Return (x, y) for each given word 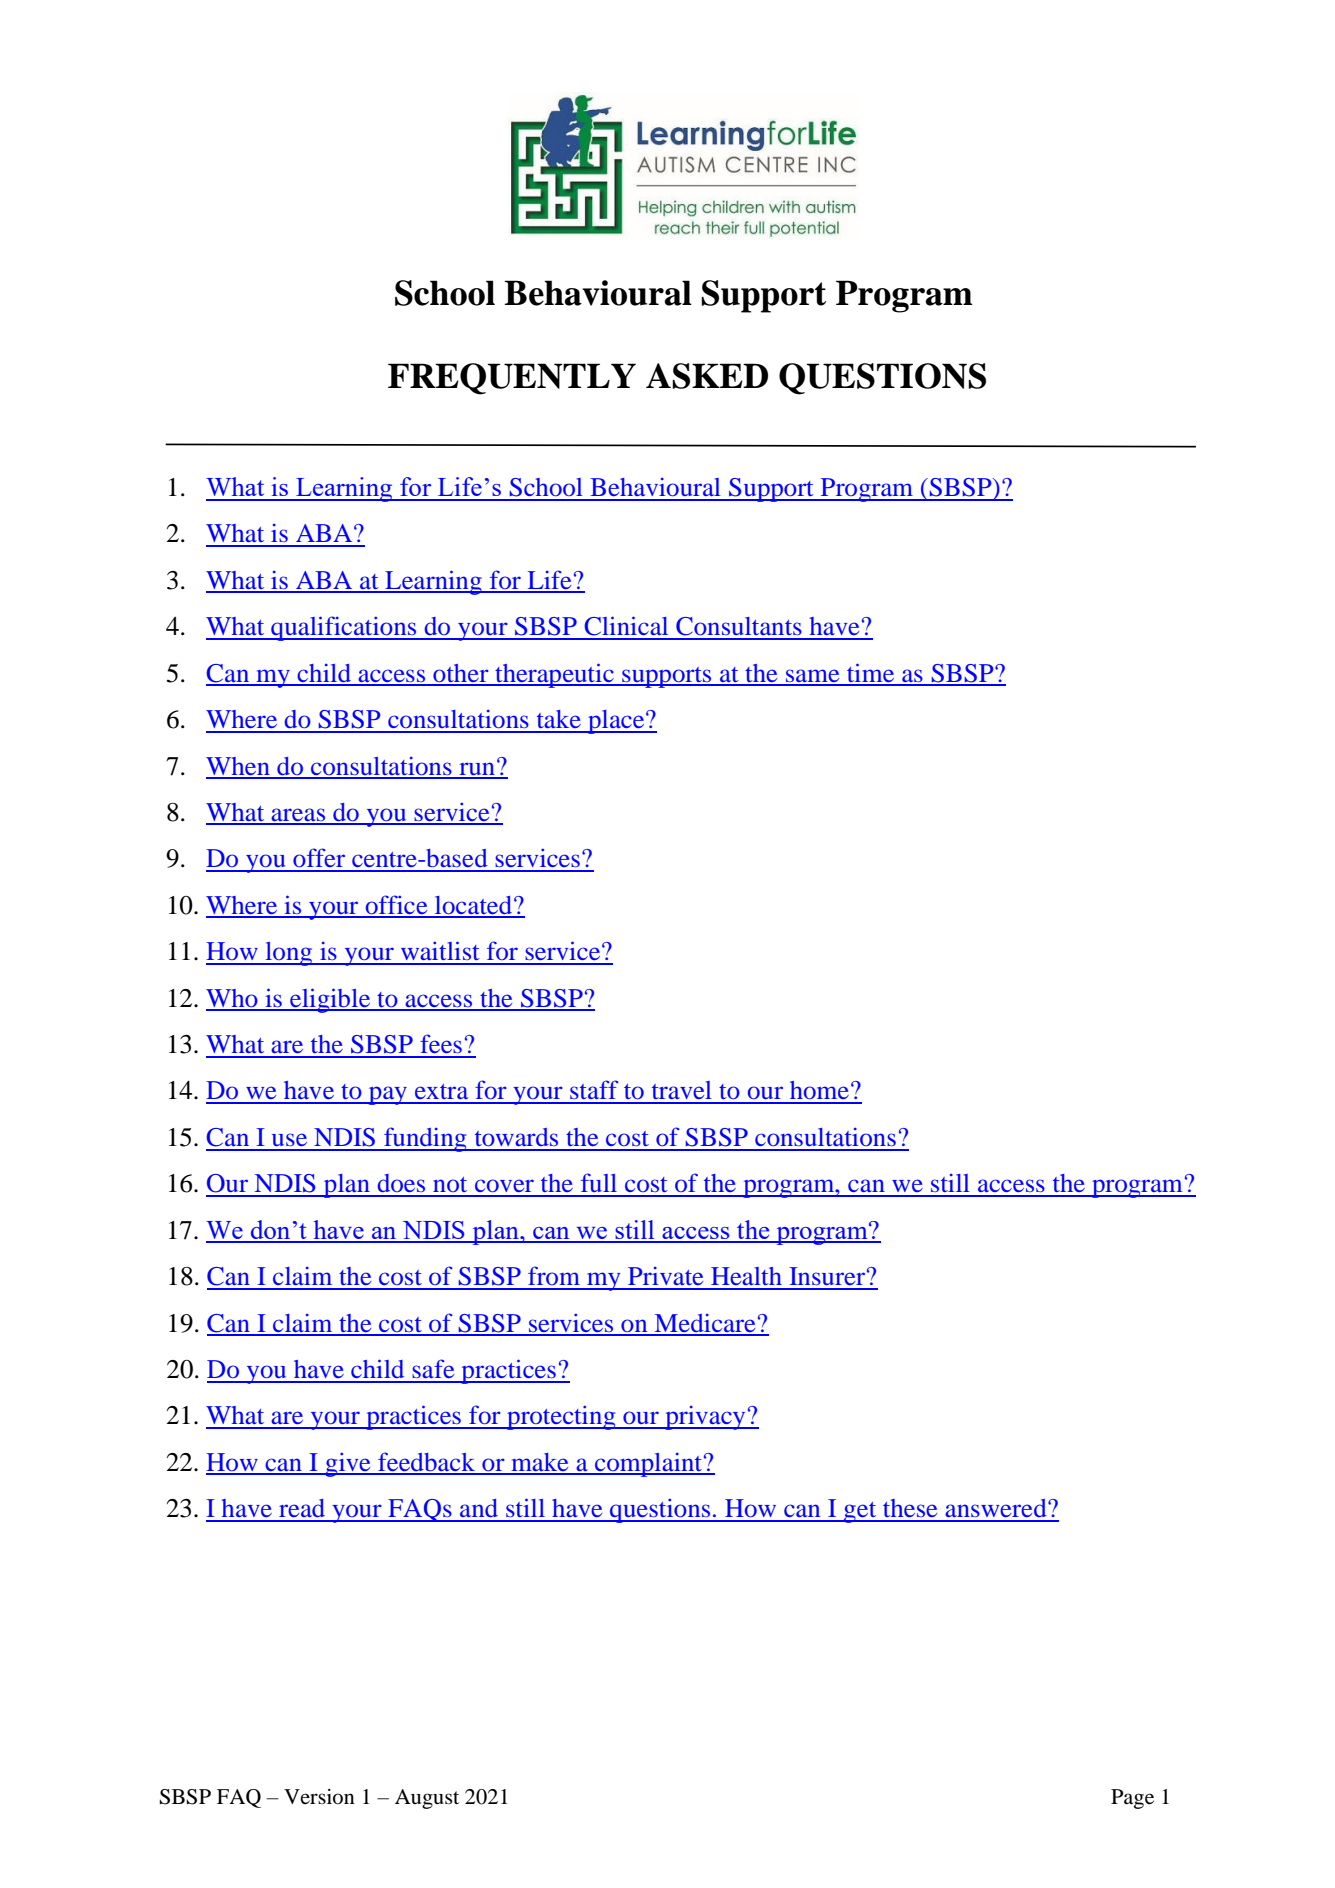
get (860, 1512)
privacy (705, 1418)
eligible (330, 1000)
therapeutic (554, 675)
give (348, 1464)
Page (1132, 1799)
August (427, 1799)
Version (319, 1797)
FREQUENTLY (512, 379)
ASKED (707, 376)
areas (299, 816)
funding (425, 1139)
